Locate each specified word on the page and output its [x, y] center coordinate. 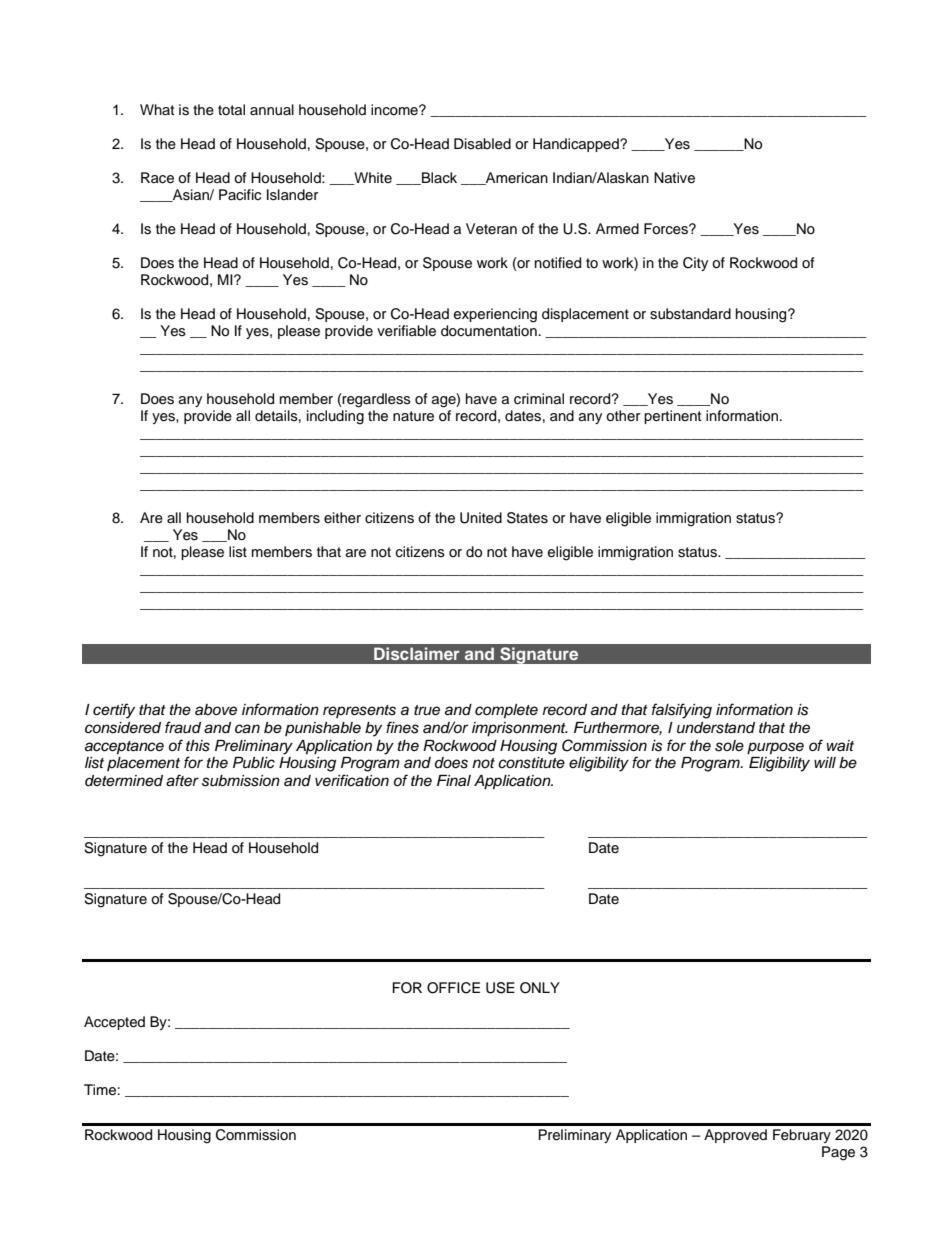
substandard [690, 314]
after [182, 780]
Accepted [114, 1023]
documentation [489, 331]
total [231, 109]
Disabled [482, 144]
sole [729, 746]
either [342, 518]
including [335, 417]
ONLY [540, 988]
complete [506, 711]
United [481, 518]
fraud [183, 727]
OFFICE [453, 988]
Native [674, 178]
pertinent [672, 417]
